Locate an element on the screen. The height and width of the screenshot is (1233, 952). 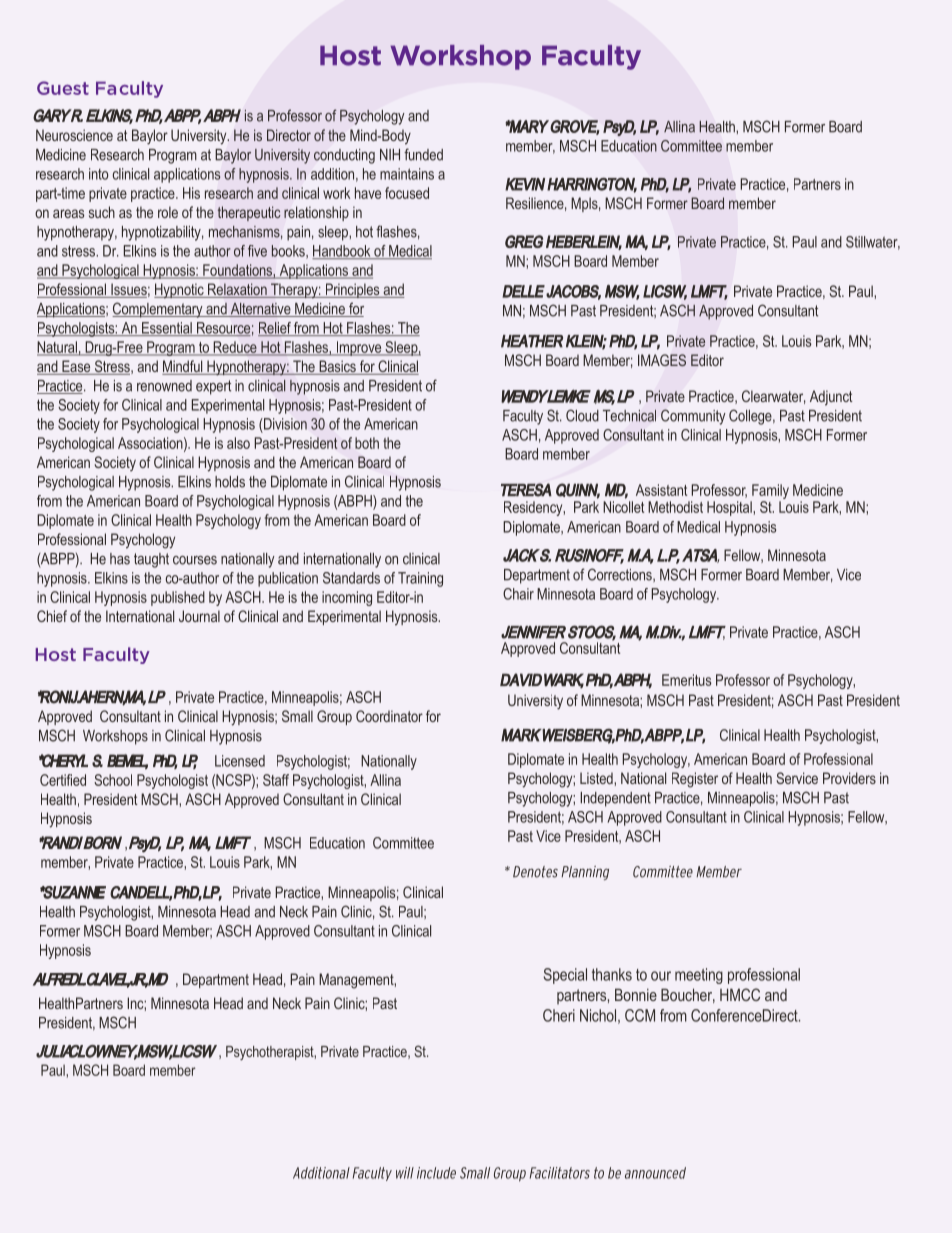
Neuroscience is located at coordinates (74, 135).
